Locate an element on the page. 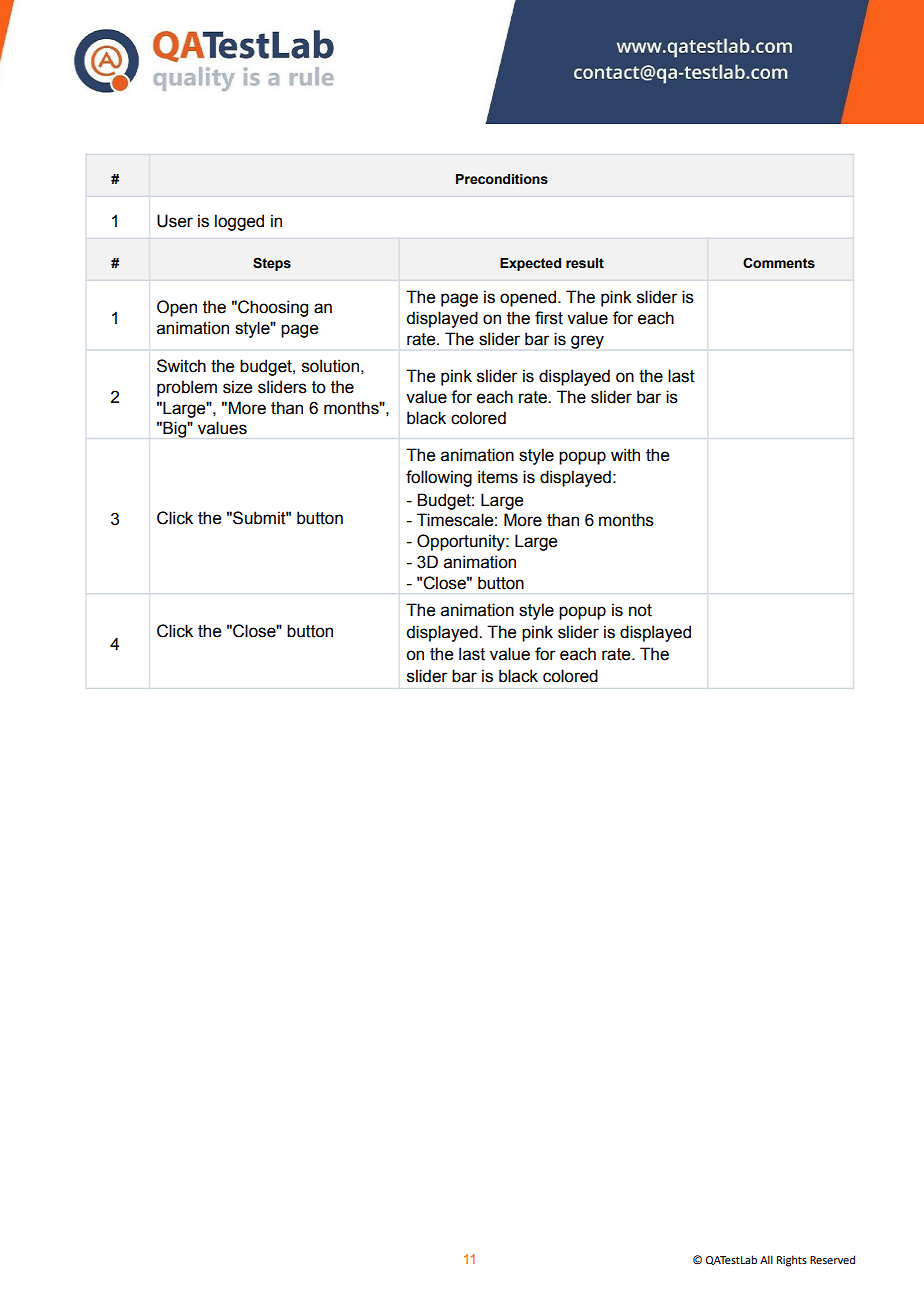  with is located at coordinates (625, 455).
